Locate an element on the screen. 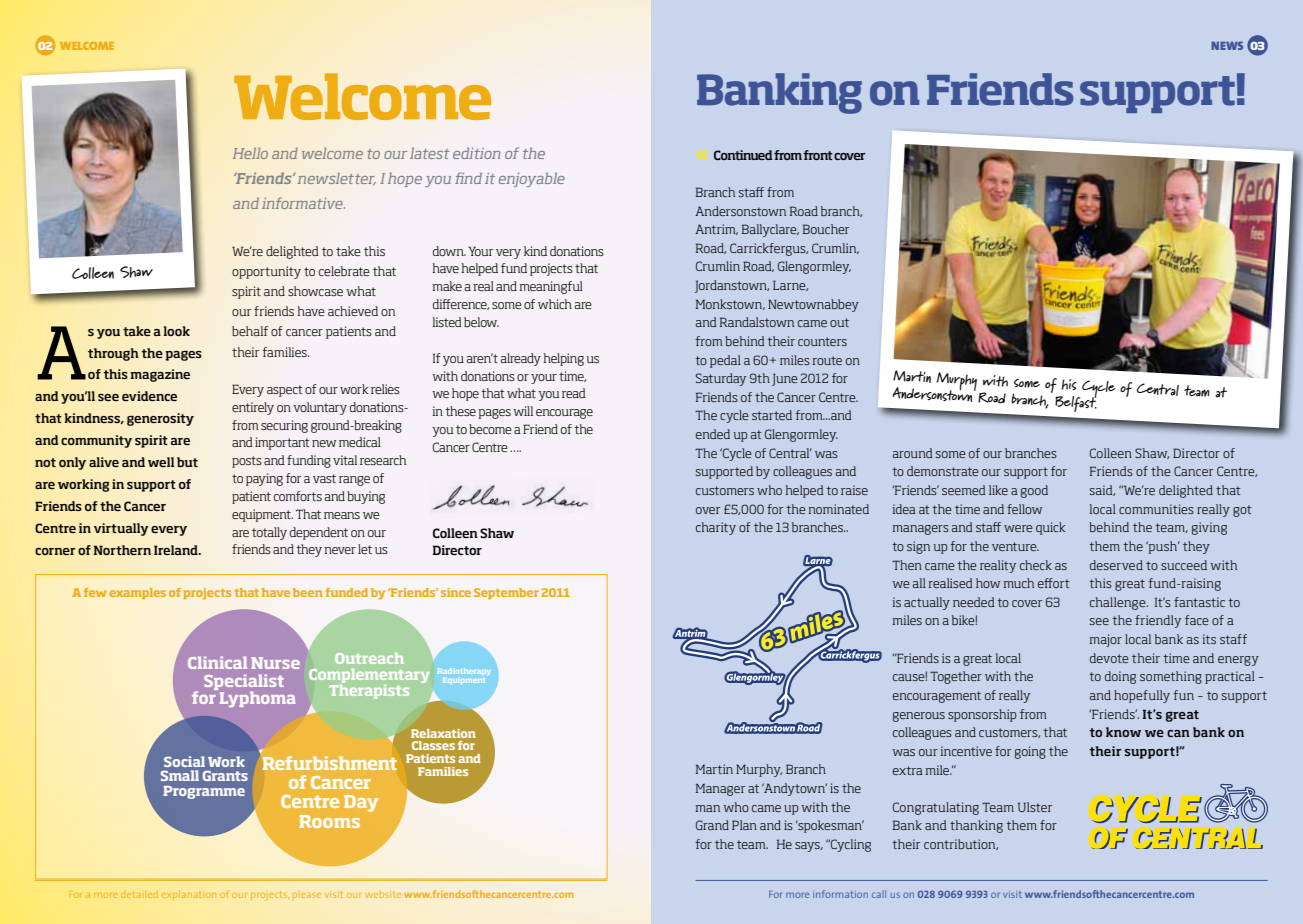 This screenshot has width=1303, height=924. Hello is located at coordinates (250, 153).
